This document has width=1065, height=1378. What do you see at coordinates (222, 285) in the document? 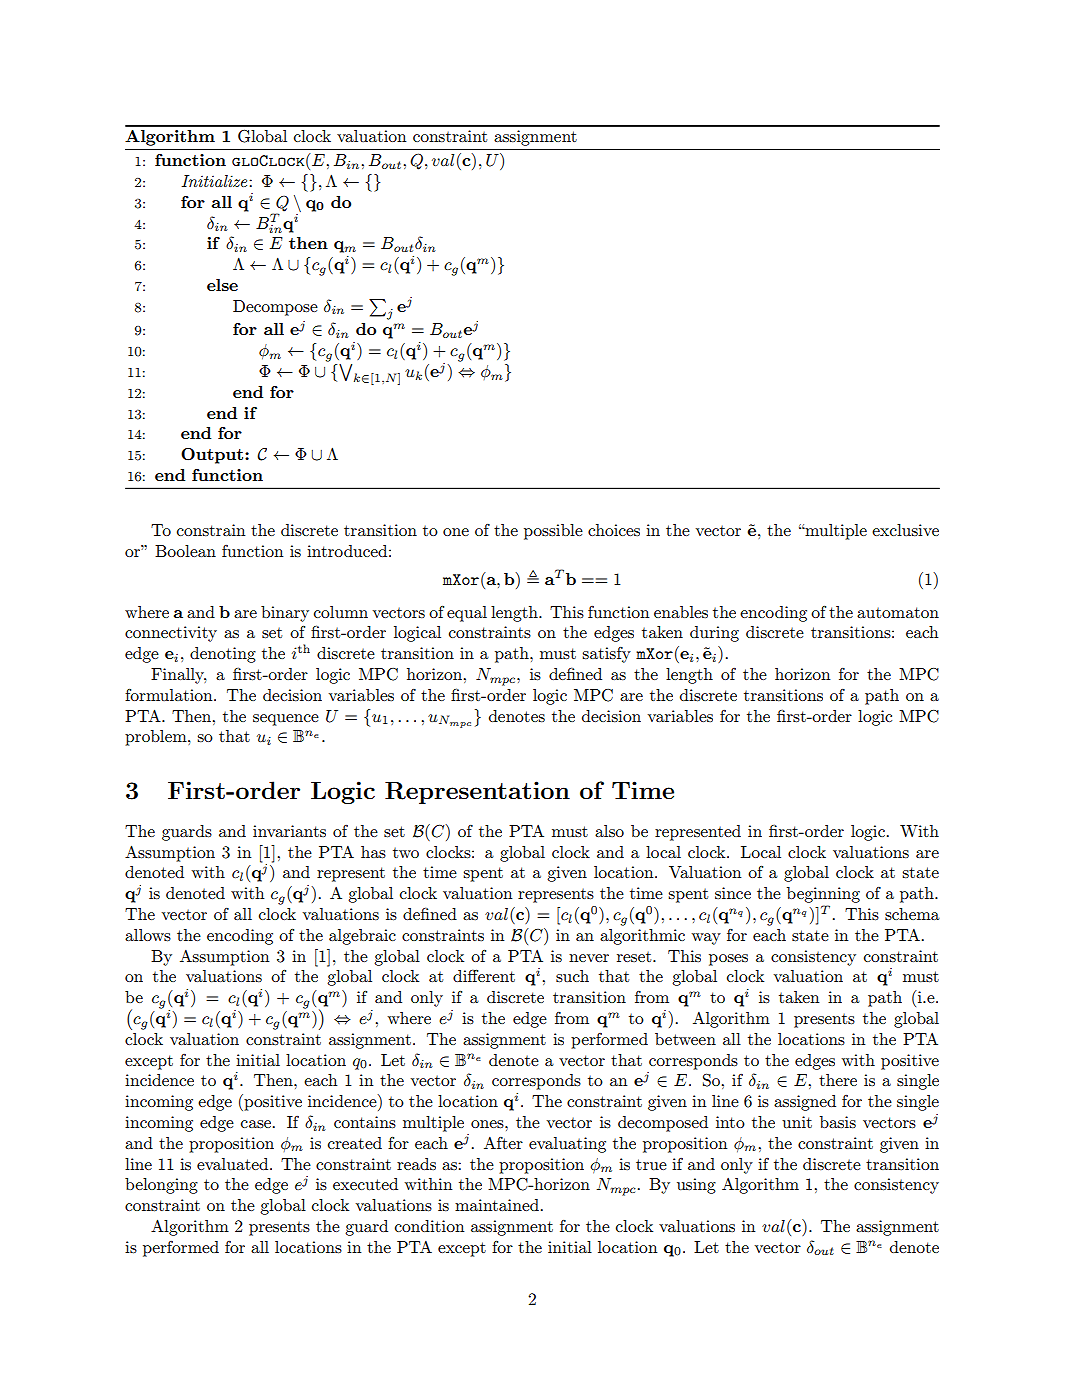
I see `else` at bounding box center [222, 285].
